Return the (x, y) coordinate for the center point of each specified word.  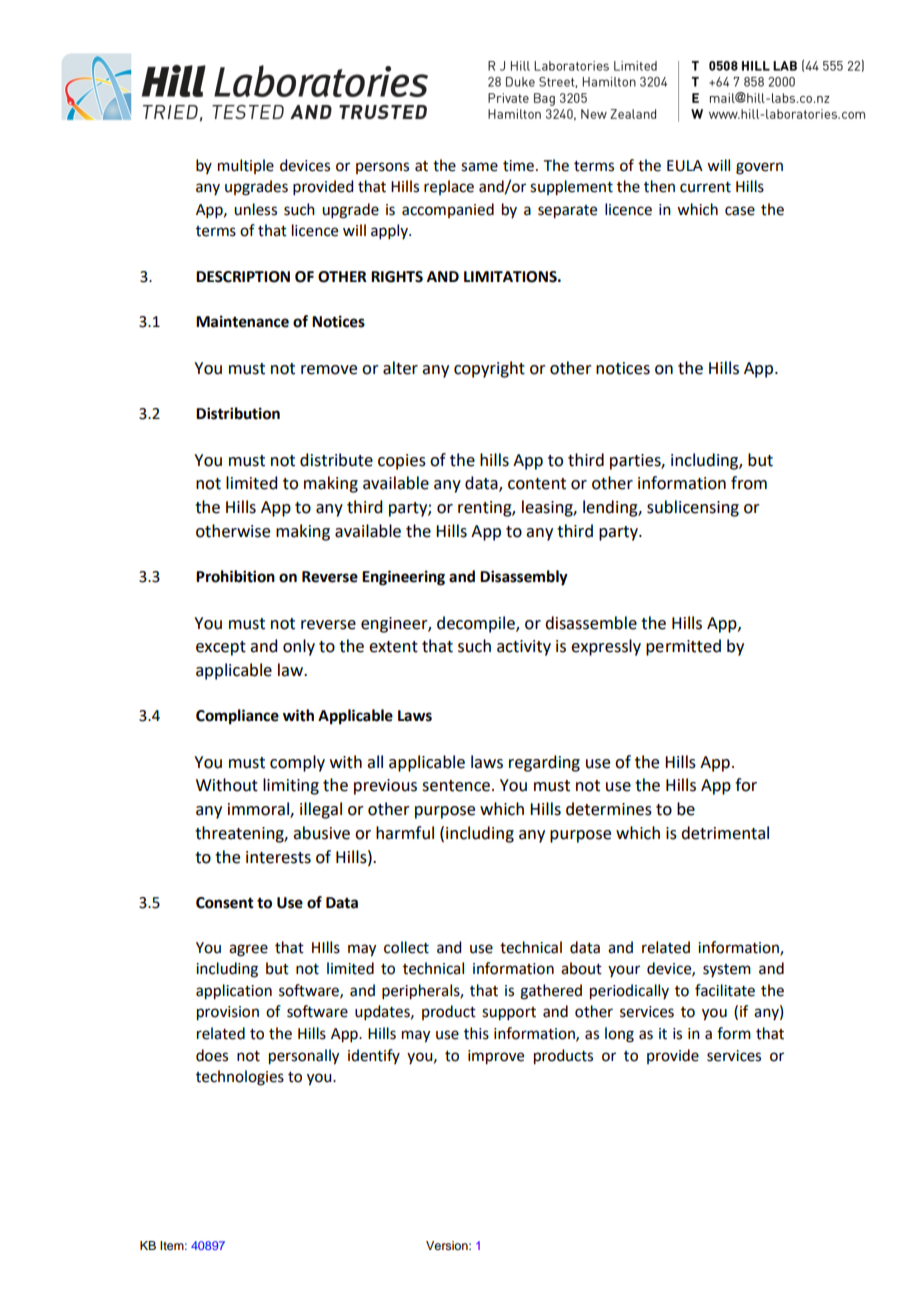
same (479, 167)
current (705, 187)
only (299, 647)
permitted (683, 647)
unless (255, 209)
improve (496, 1057)
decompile (477, 624)
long (619, 1035)
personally (304, 1057)
